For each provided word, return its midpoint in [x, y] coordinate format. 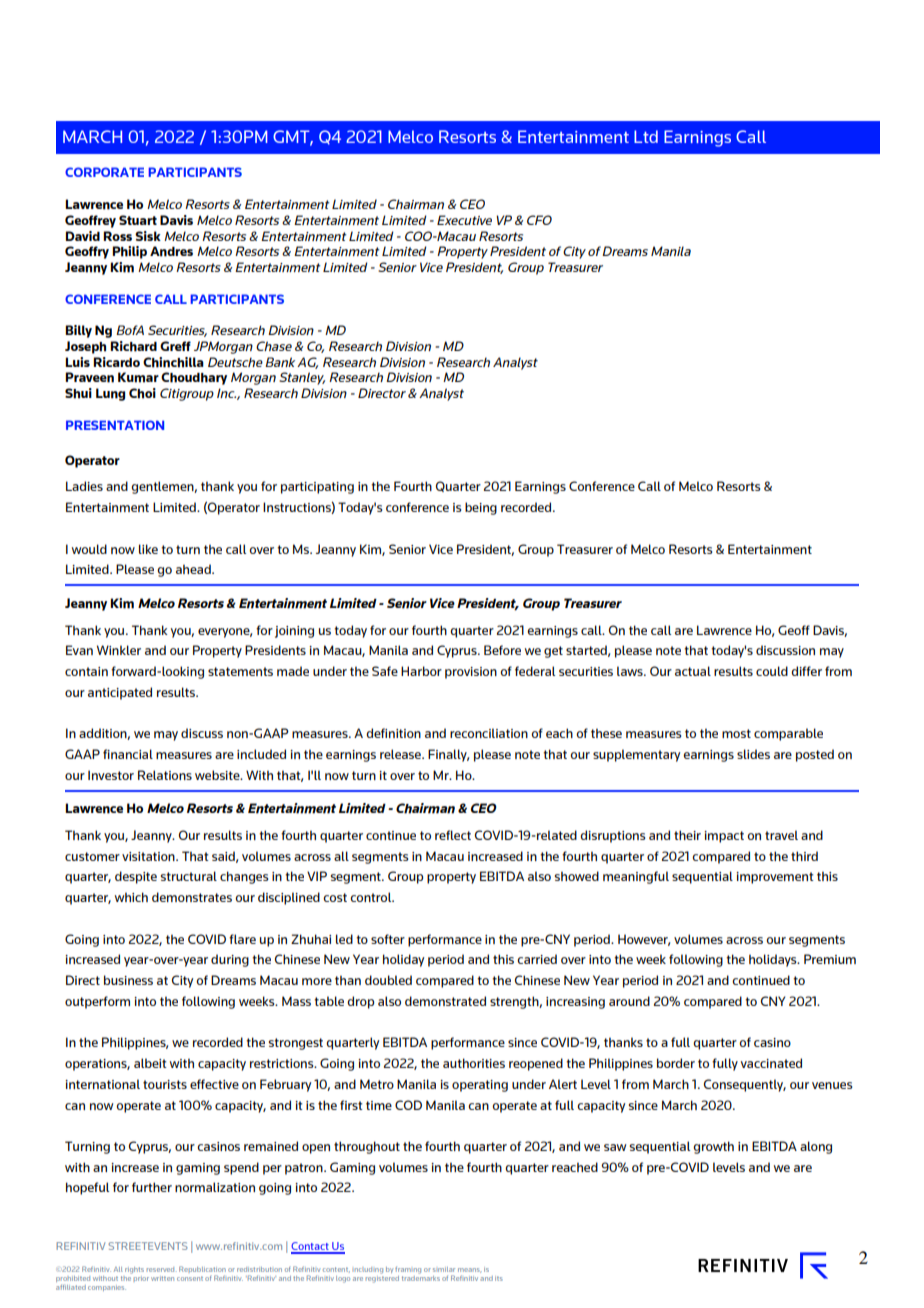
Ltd [646, 136]
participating [317, 488]
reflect [453, 835]
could [772, 671]
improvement [775, 878]
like [148, 549]
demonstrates [192, 897]
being [481, 508]
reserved [162, 1269]
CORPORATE [104, 172]
